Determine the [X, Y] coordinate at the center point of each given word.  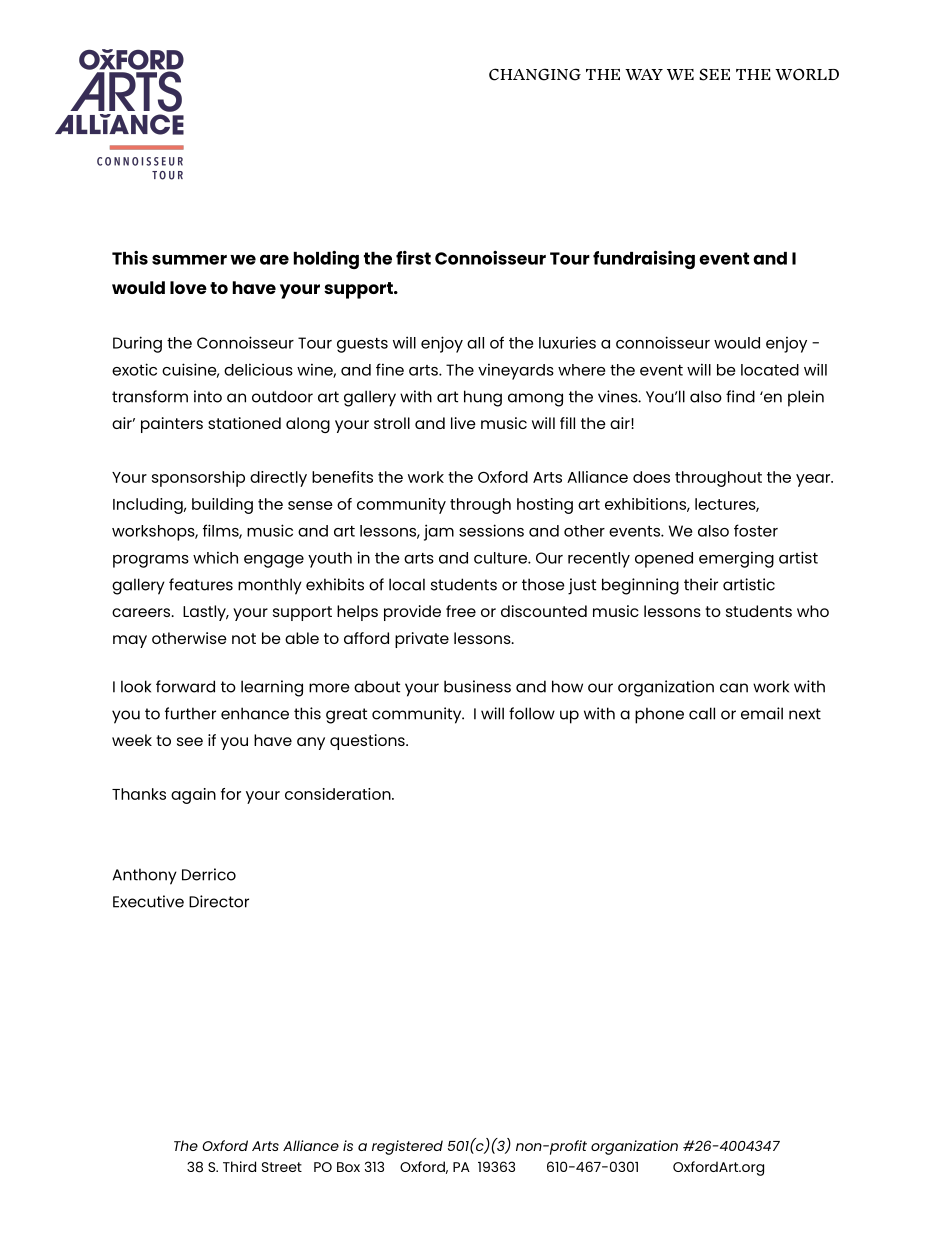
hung [483, 398]
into [208, 396]
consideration [339, 794]
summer [189, 260]
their [701, 584]
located [770, 370]
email [762, 713]
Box [348, 1167]
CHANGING [535, 74]
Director [219, 901]
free [461, 611]
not [244, 638]
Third [239, 1166]
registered [407, 1147]
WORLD [807, 74]
